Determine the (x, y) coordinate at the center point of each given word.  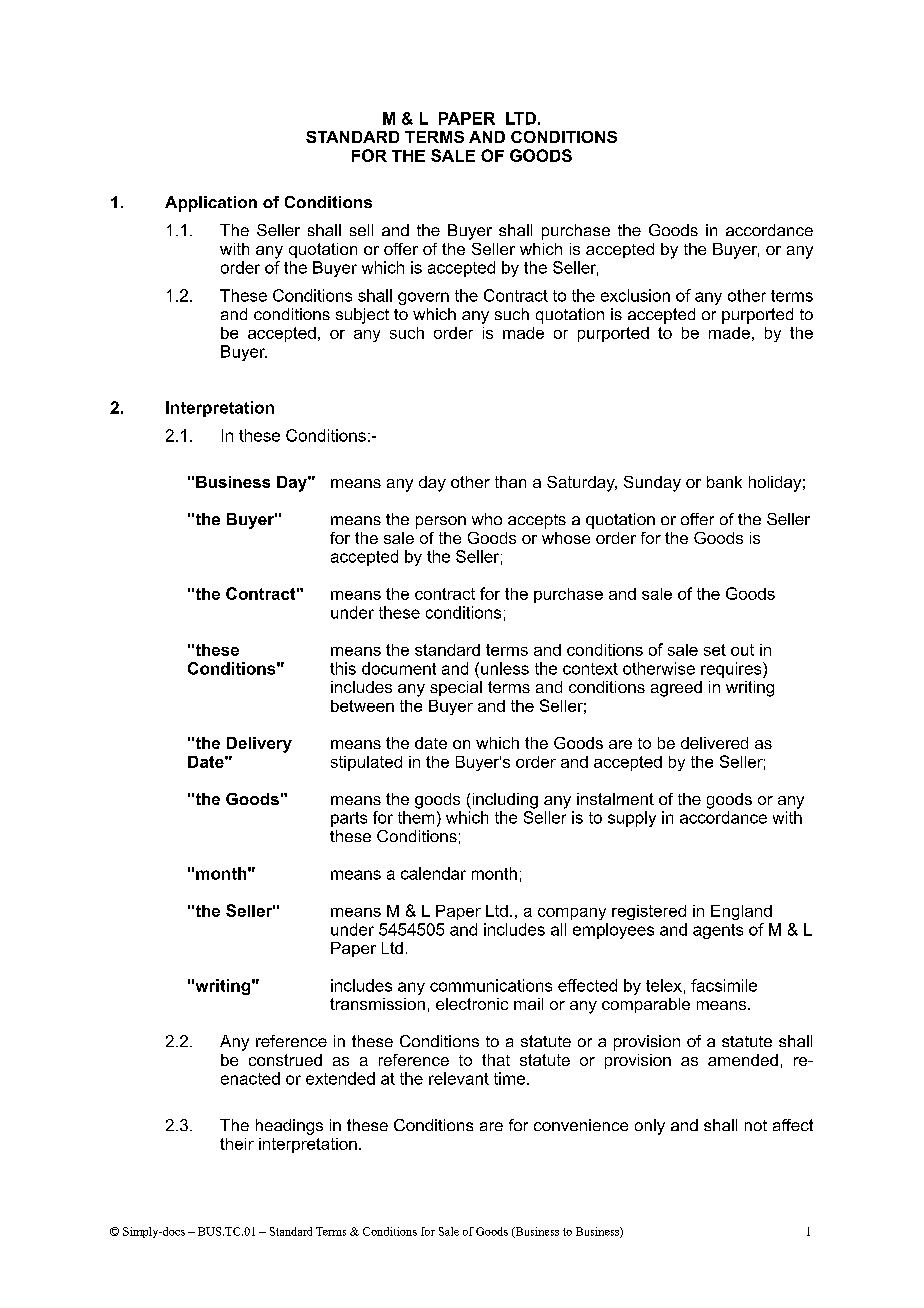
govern (423, 298)
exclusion (635, 295)
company (572, 914)
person (441, 522)
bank (724, 482)
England (741, 912)
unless (505, 668)
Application (211, 204)
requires (732, 670)
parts (349, 819)
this (343, 668)
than (510, 482)
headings (289, 1127)
